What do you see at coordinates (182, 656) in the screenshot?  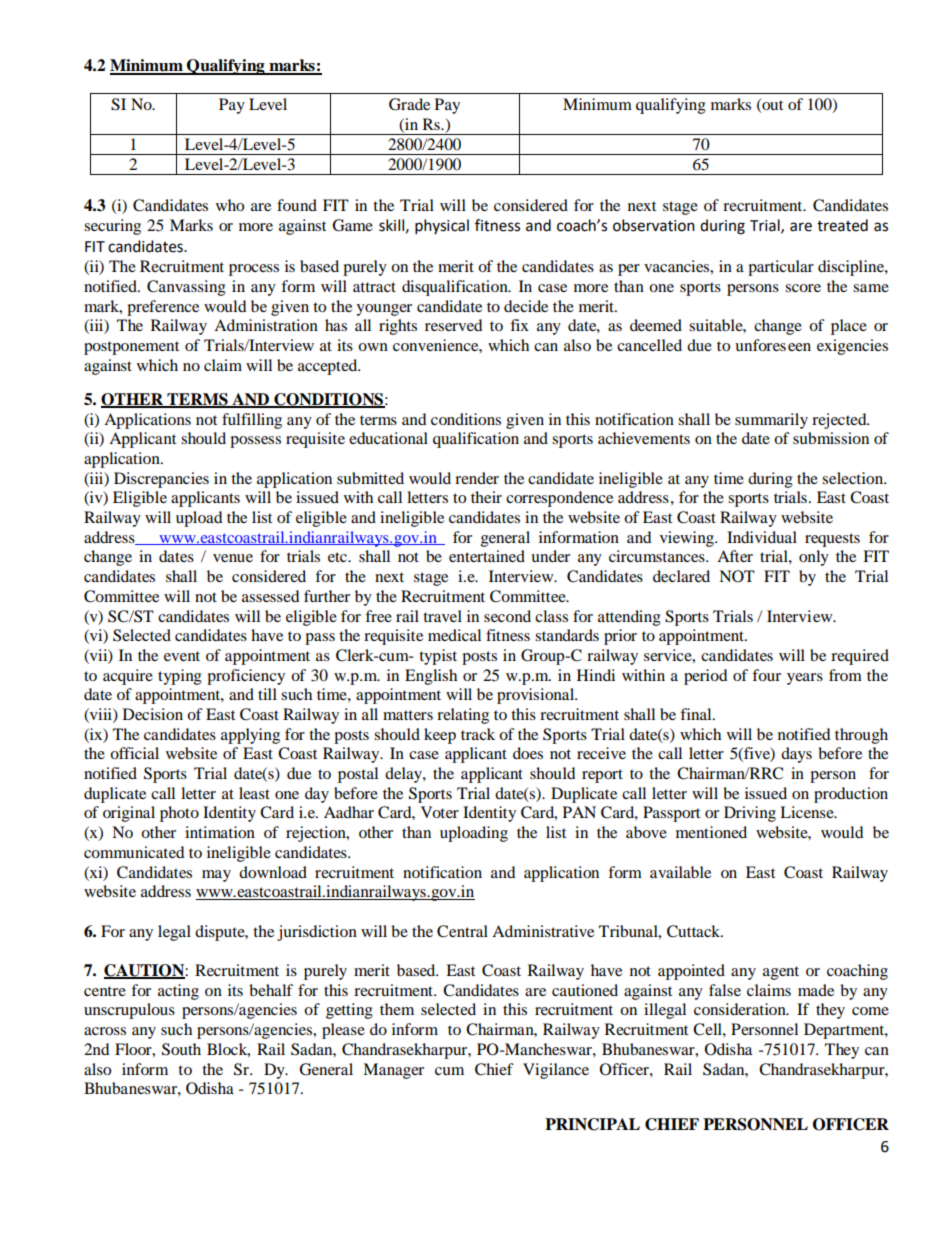 I see `event` at bounding box center [182, 656].
